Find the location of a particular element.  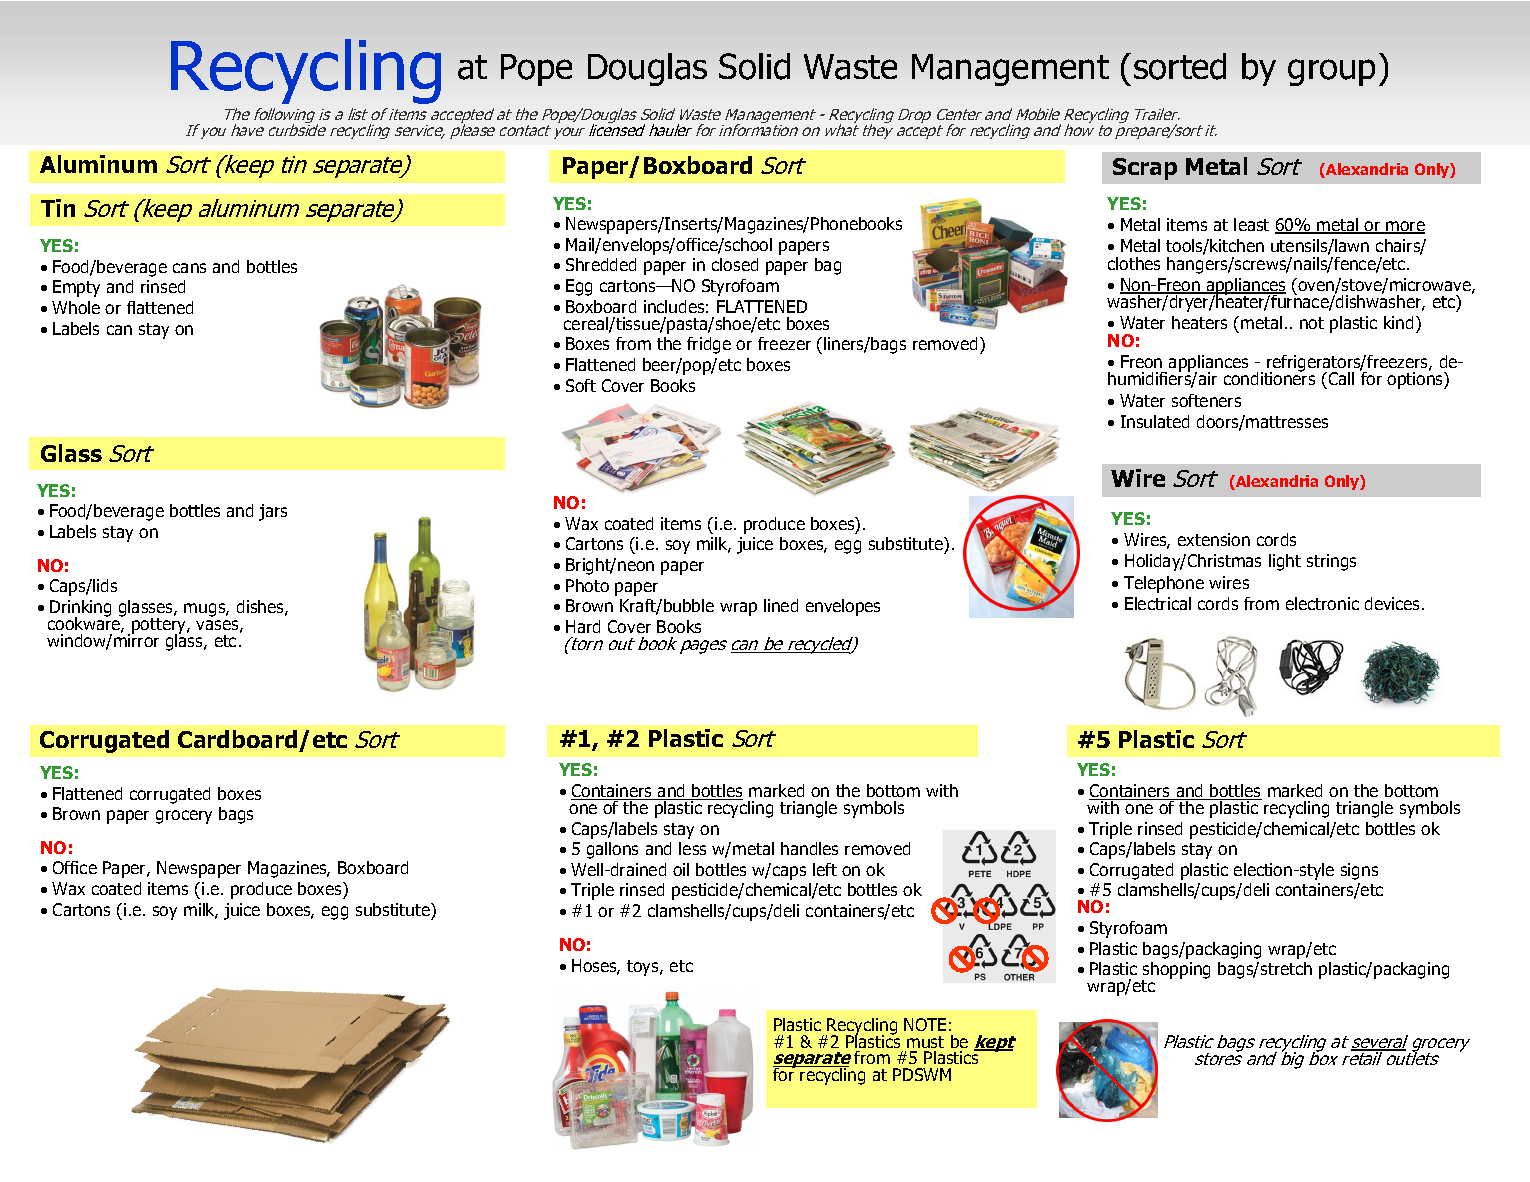

fridge is located at coordinates (709, 345).
